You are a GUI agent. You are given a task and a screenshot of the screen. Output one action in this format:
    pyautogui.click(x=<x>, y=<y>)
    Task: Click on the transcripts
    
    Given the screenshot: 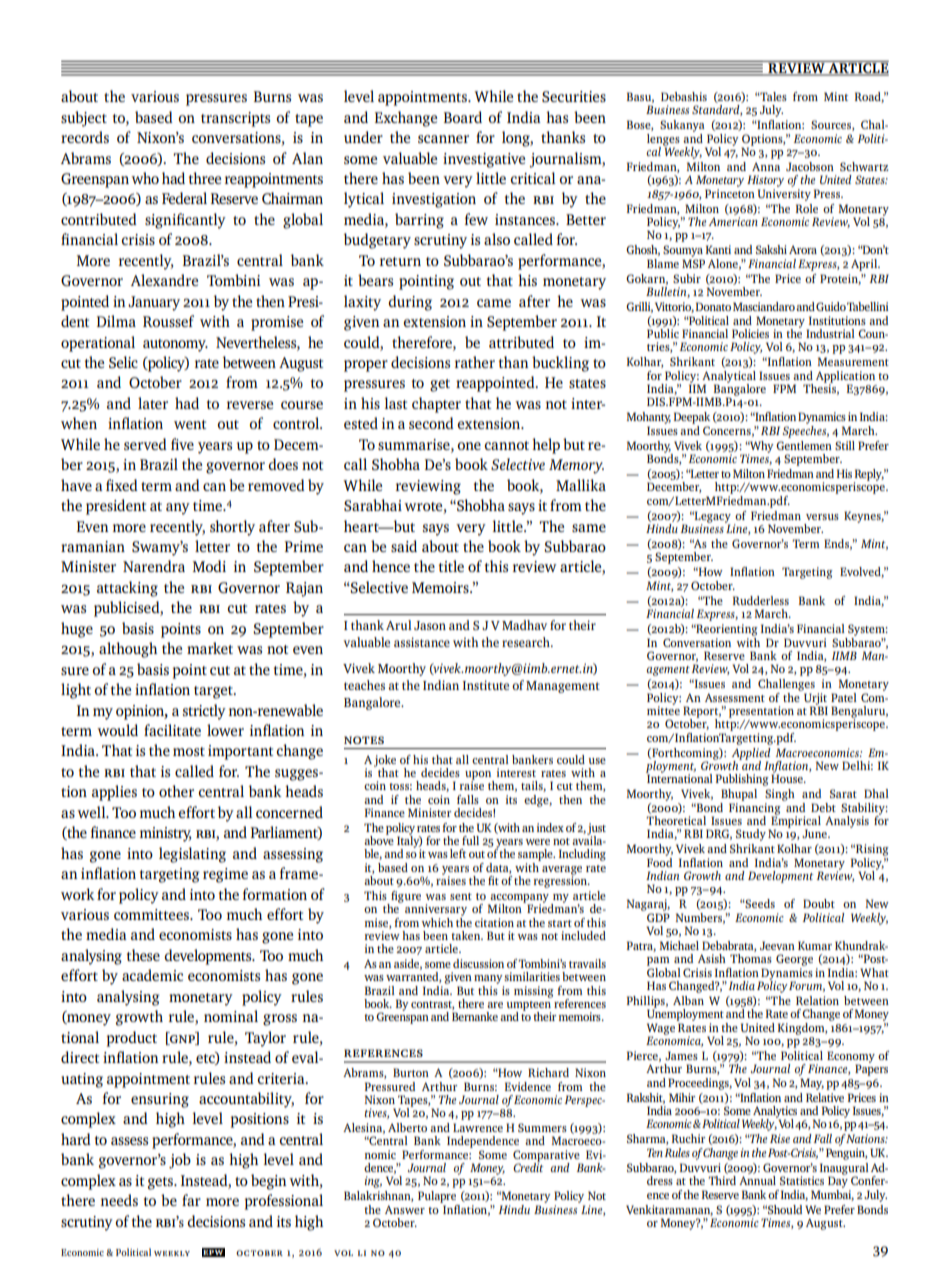 What is the action you would take?
    pyautogui.click(x=235, y=119)
